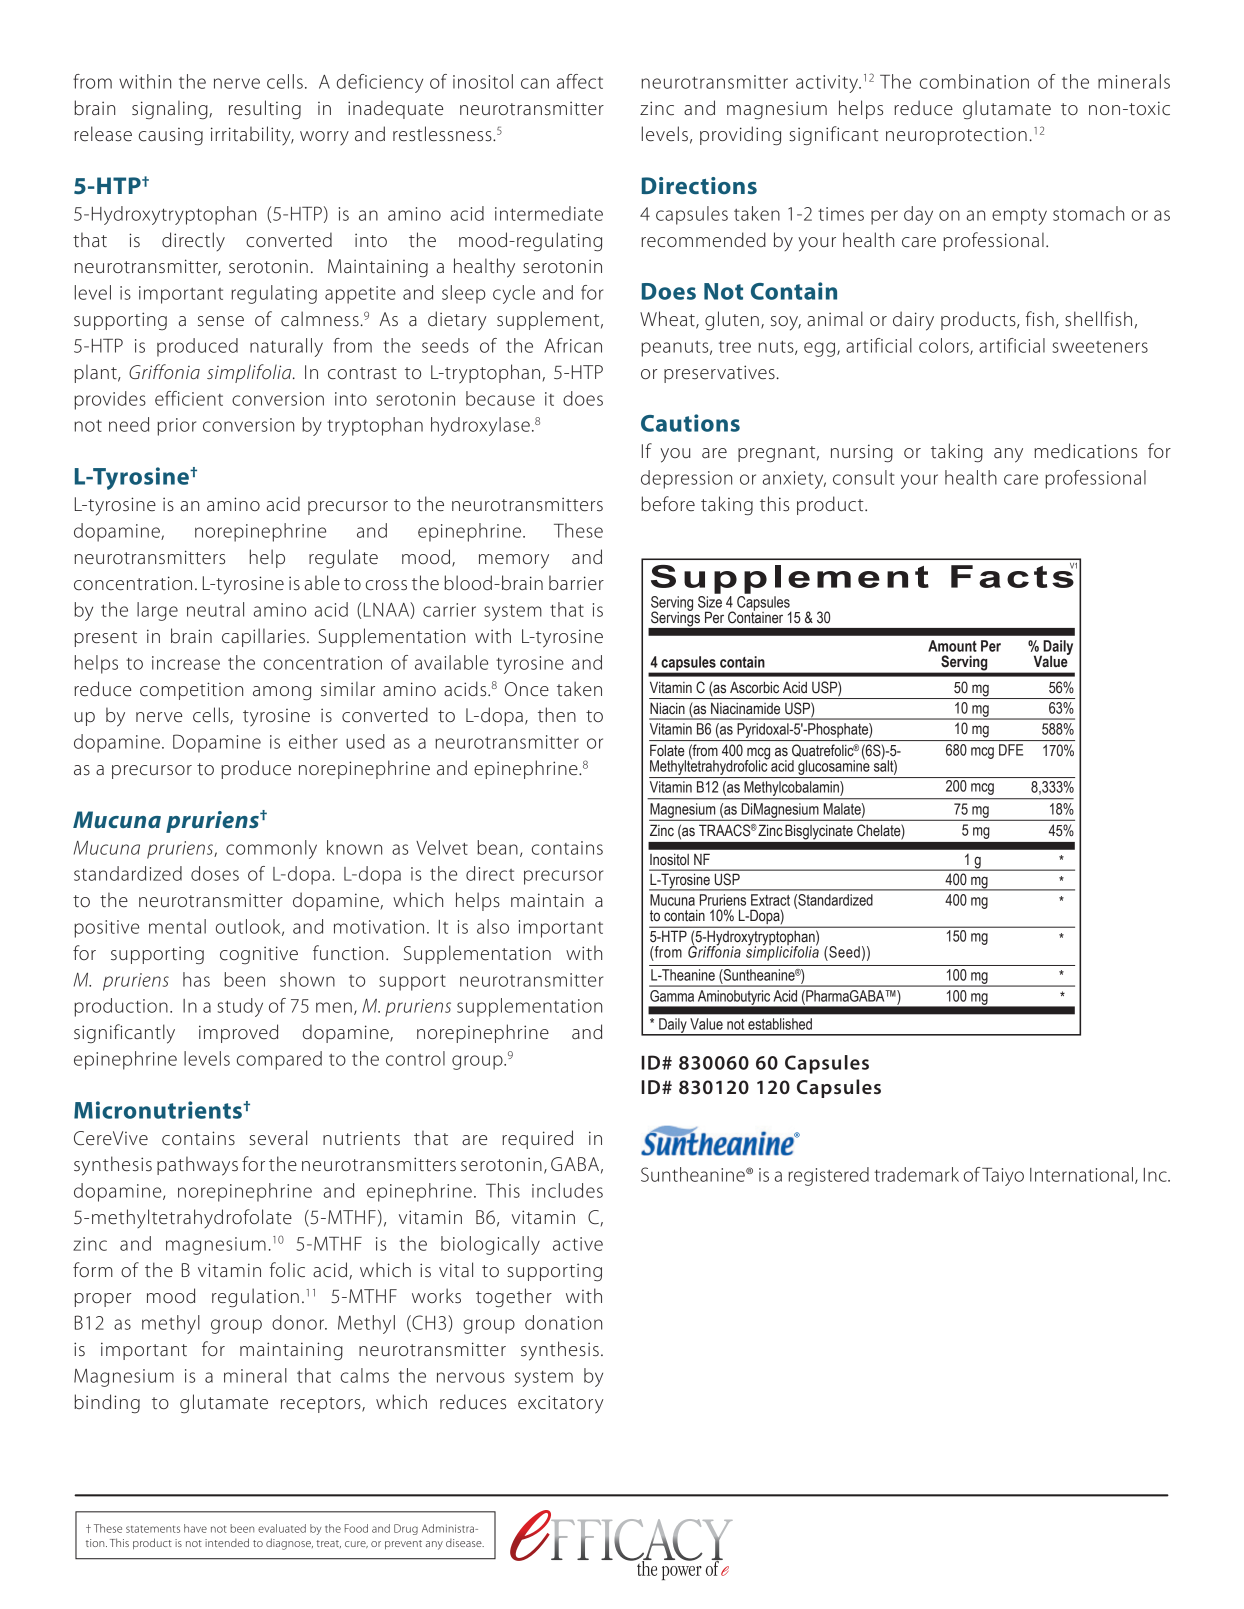  Describe the element at coordinates (560, 1404) in the document. I see `excitatory` at that location.
